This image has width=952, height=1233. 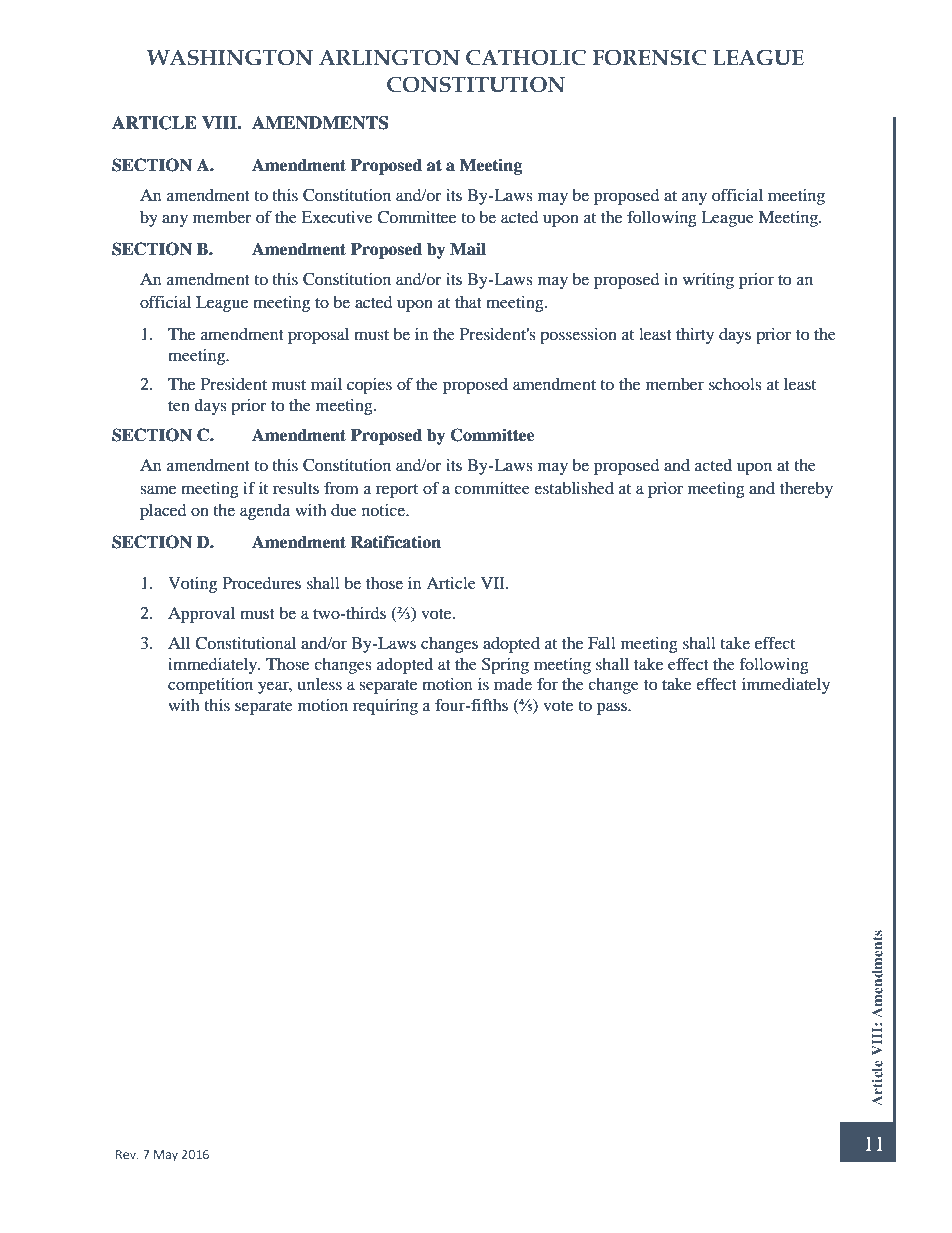 I want to click on thirty, so click(x=695, y=336).
